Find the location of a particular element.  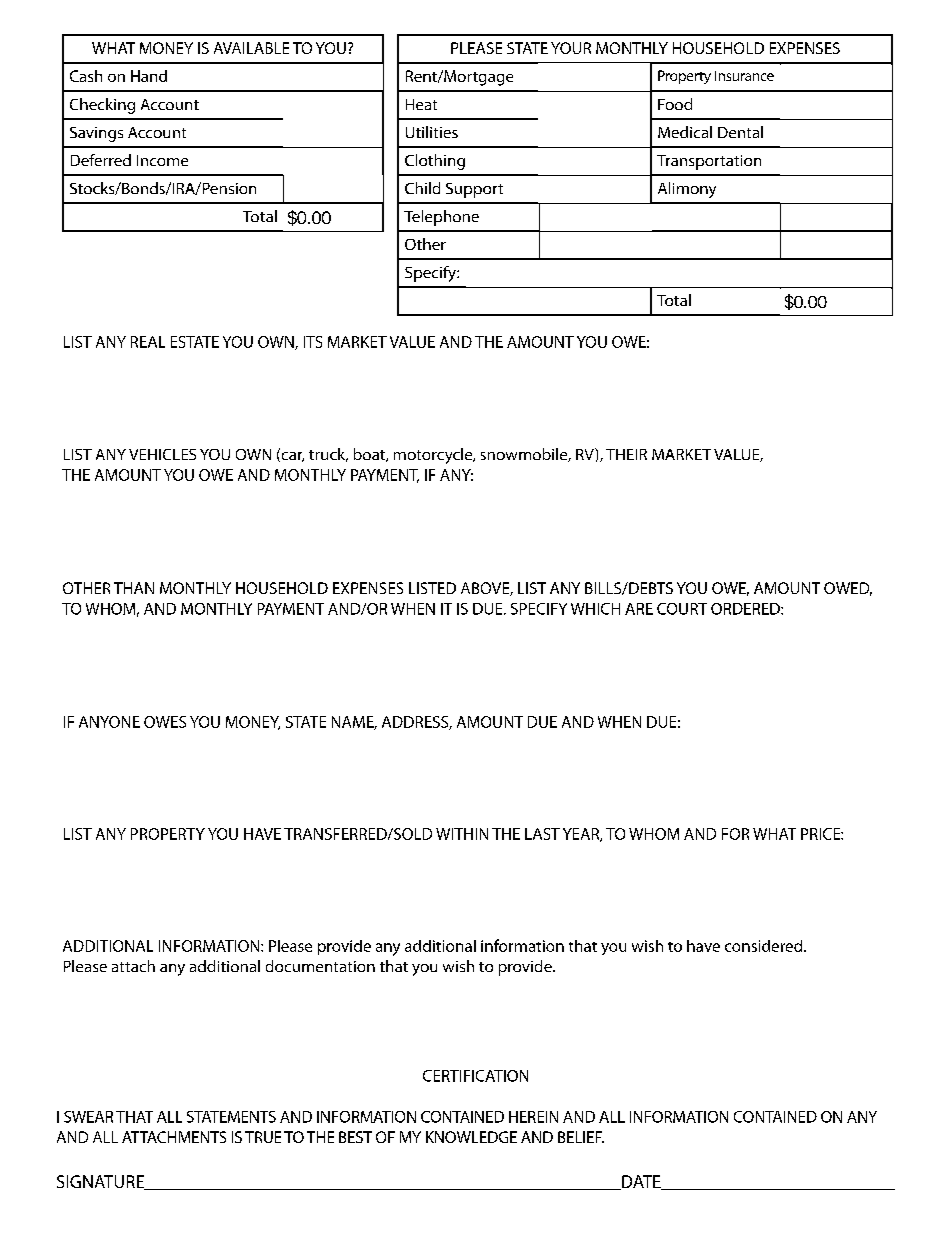

WITHIN is located at coordinates (462, 834).
